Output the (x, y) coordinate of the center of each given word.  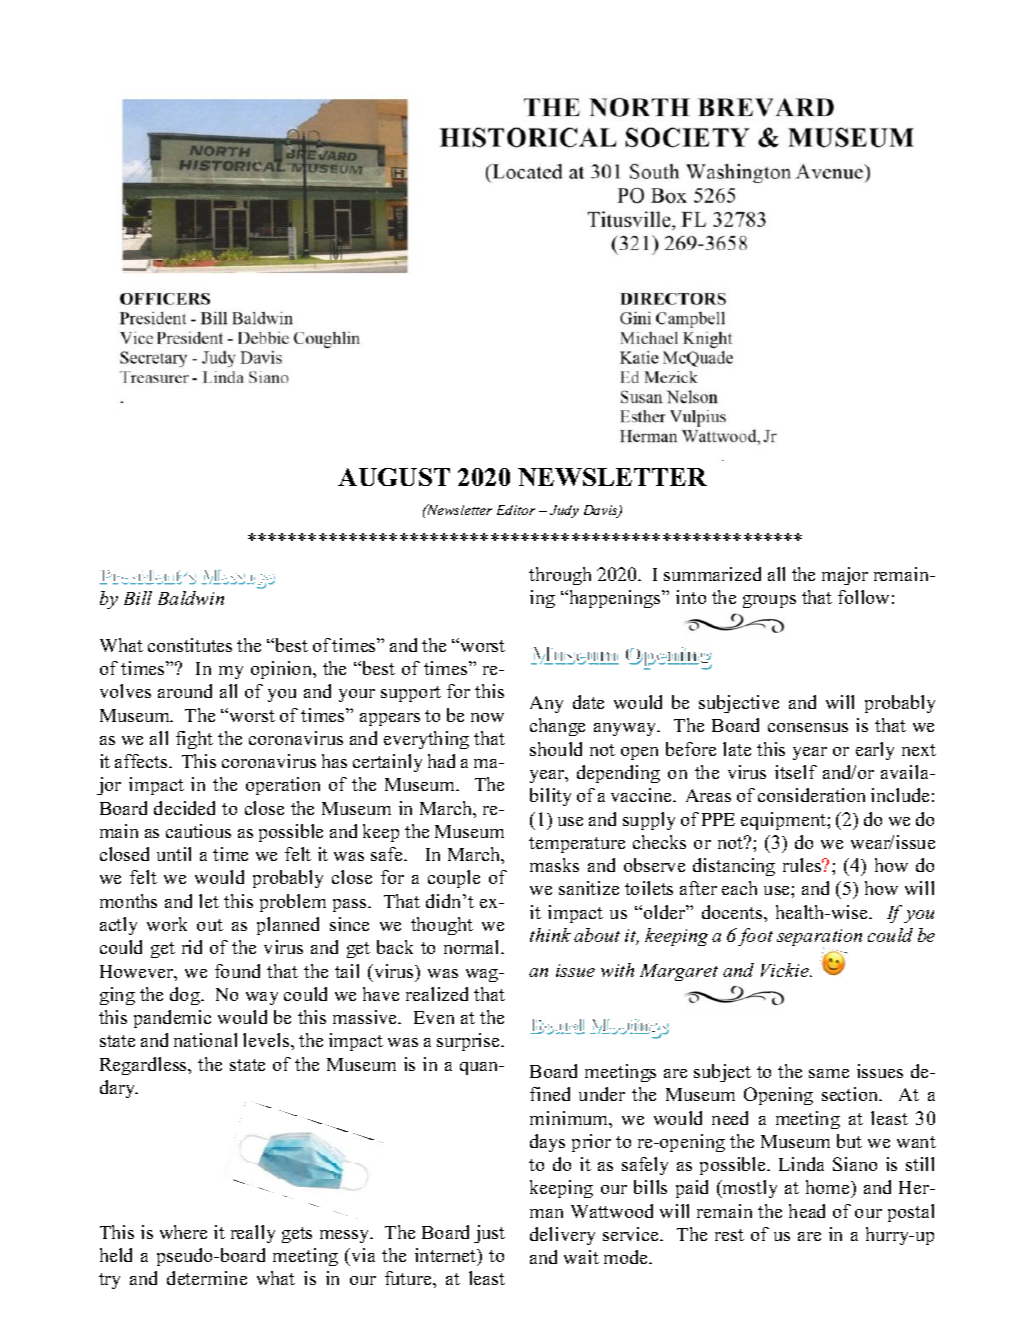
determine (207, 1278)
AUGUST (394, 477)
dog (186, 996)
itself (796, 772)
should (556, 749)
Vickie (786, 970)
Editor (516, 510)
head (807, 1211)
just (489, 1234)
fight (194, 740)
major (845, 576)
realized (437, 994)
